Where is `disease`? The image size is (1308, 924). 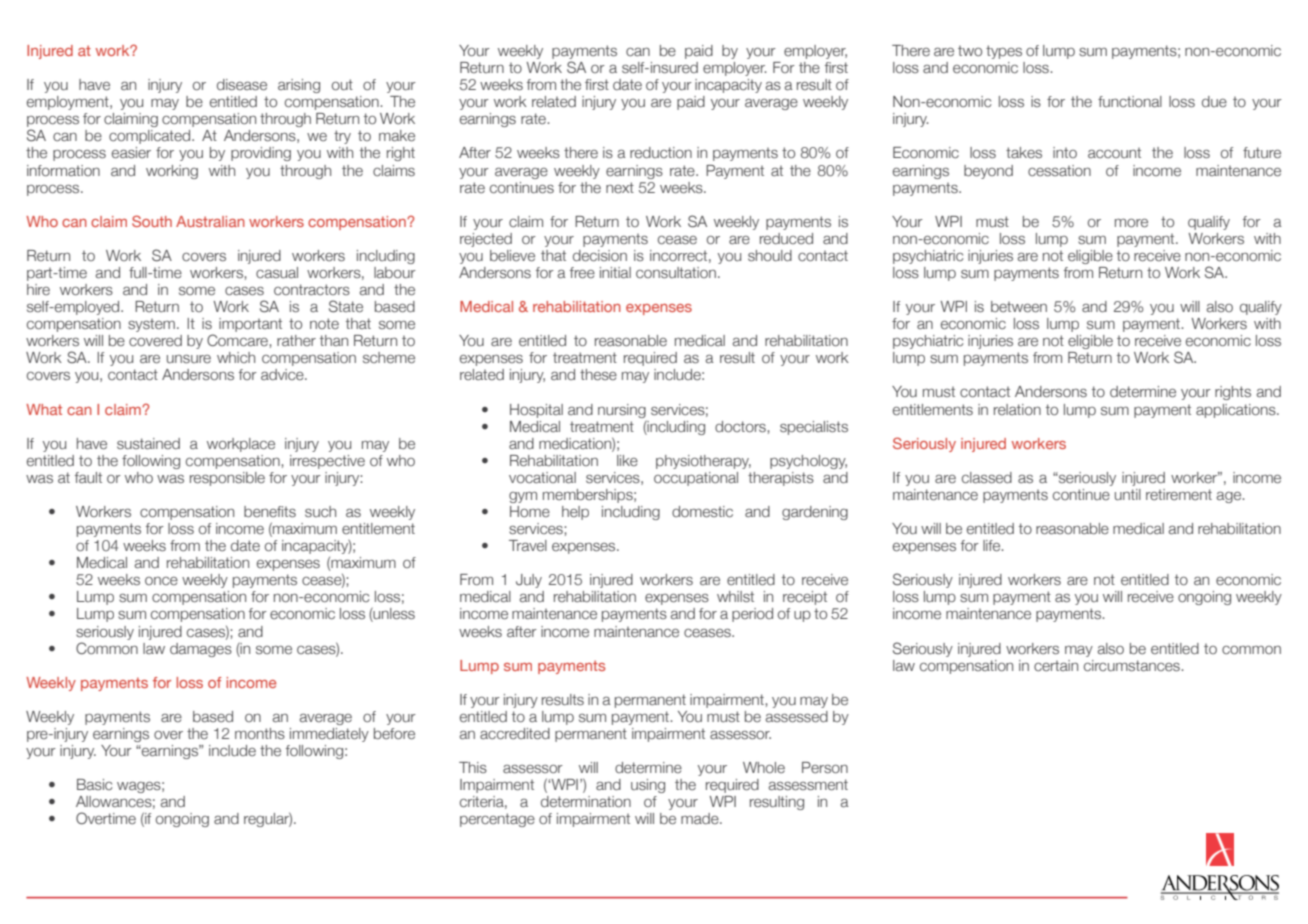
disease is located at coordinates (242, 84).
